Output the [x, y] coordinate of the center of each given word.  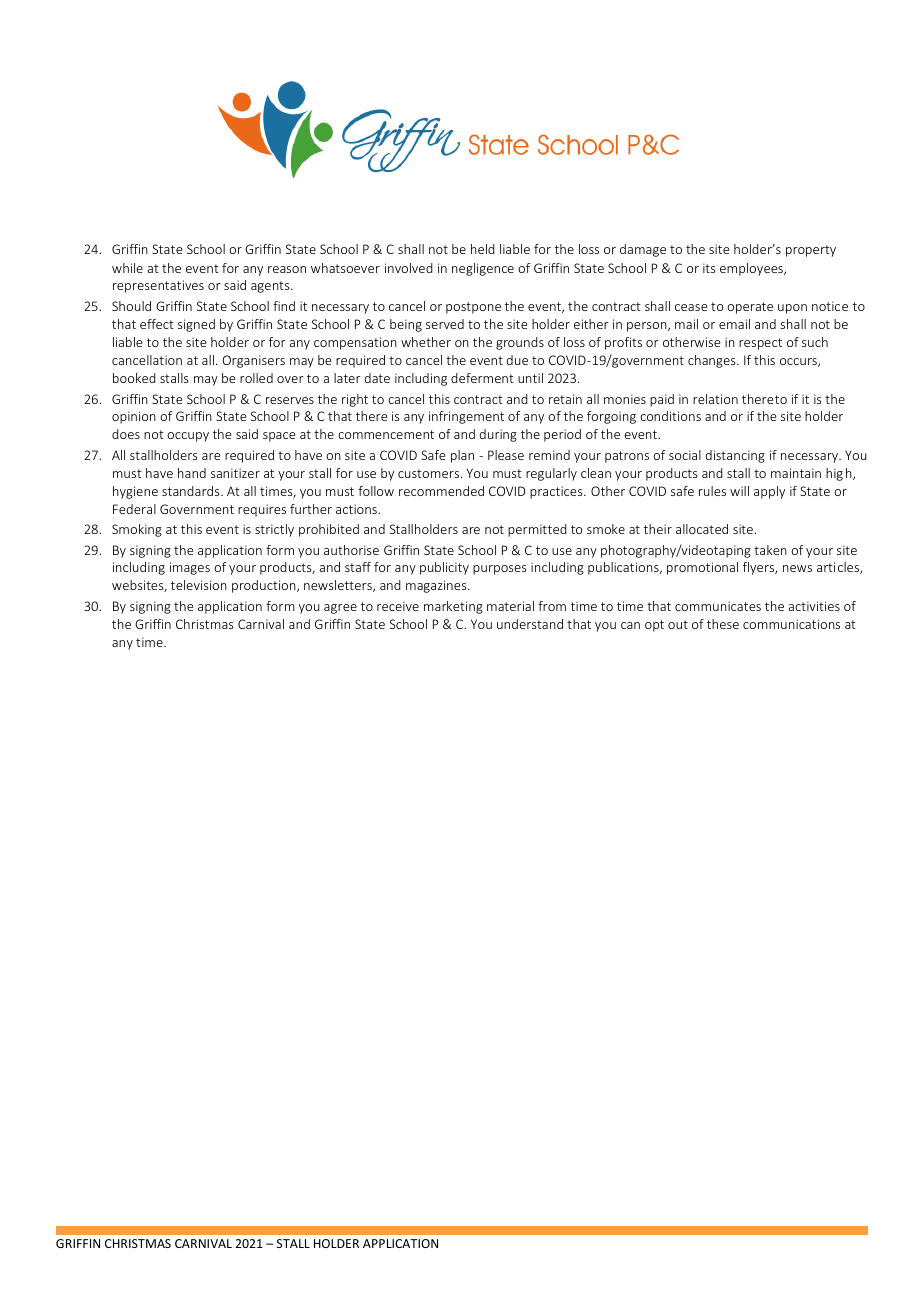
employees [752, 269]
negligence [483, 269]
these [723, 624]
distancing [735, 456]
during [498, 435]
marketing [453, 607]
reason [287, 269]
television [199, 585]
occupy [188, 437]
